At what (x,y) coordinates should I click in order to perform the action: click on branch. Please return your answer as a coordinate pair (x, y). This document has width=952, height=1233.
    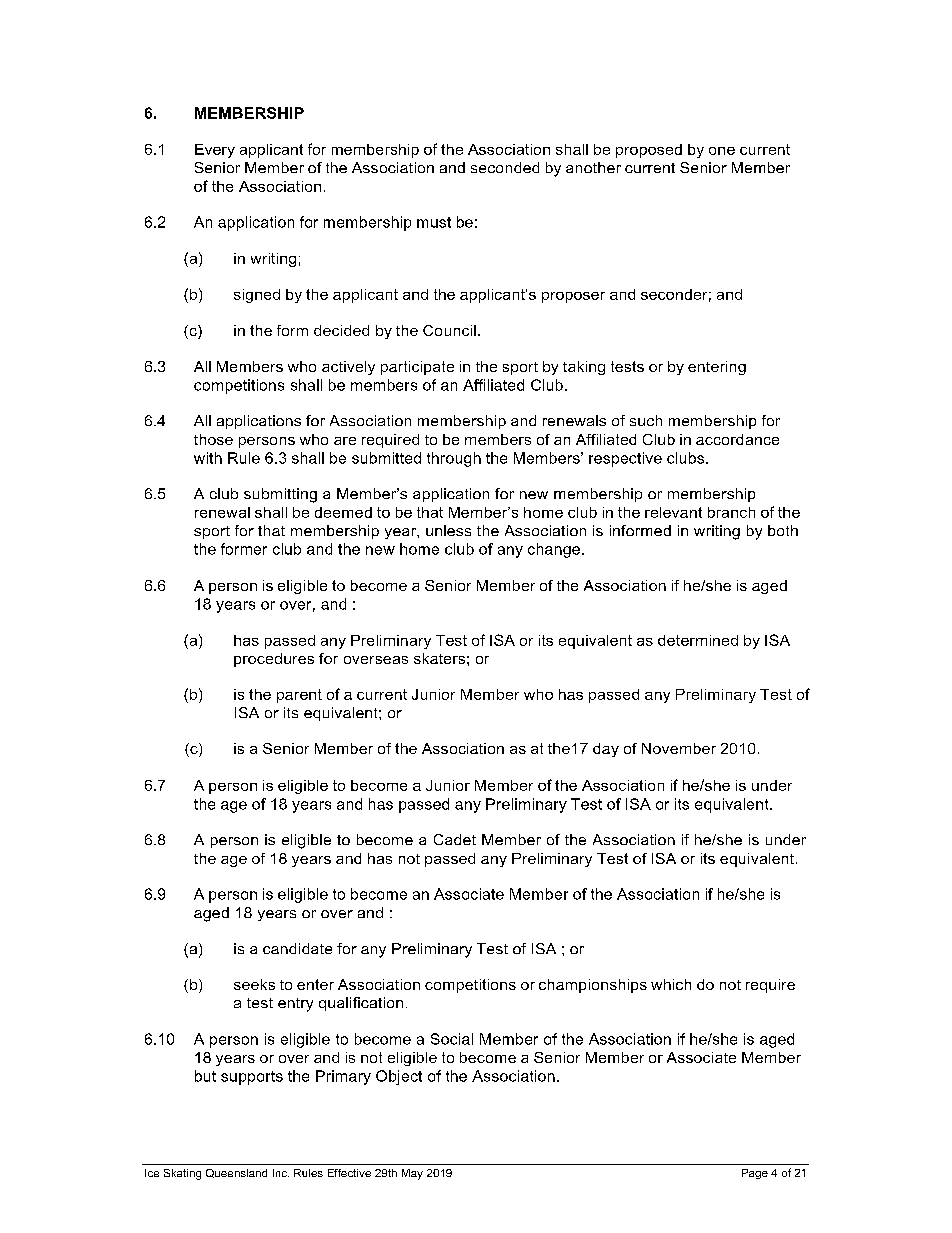
    Looking at the image, I should click on (731, 512).
